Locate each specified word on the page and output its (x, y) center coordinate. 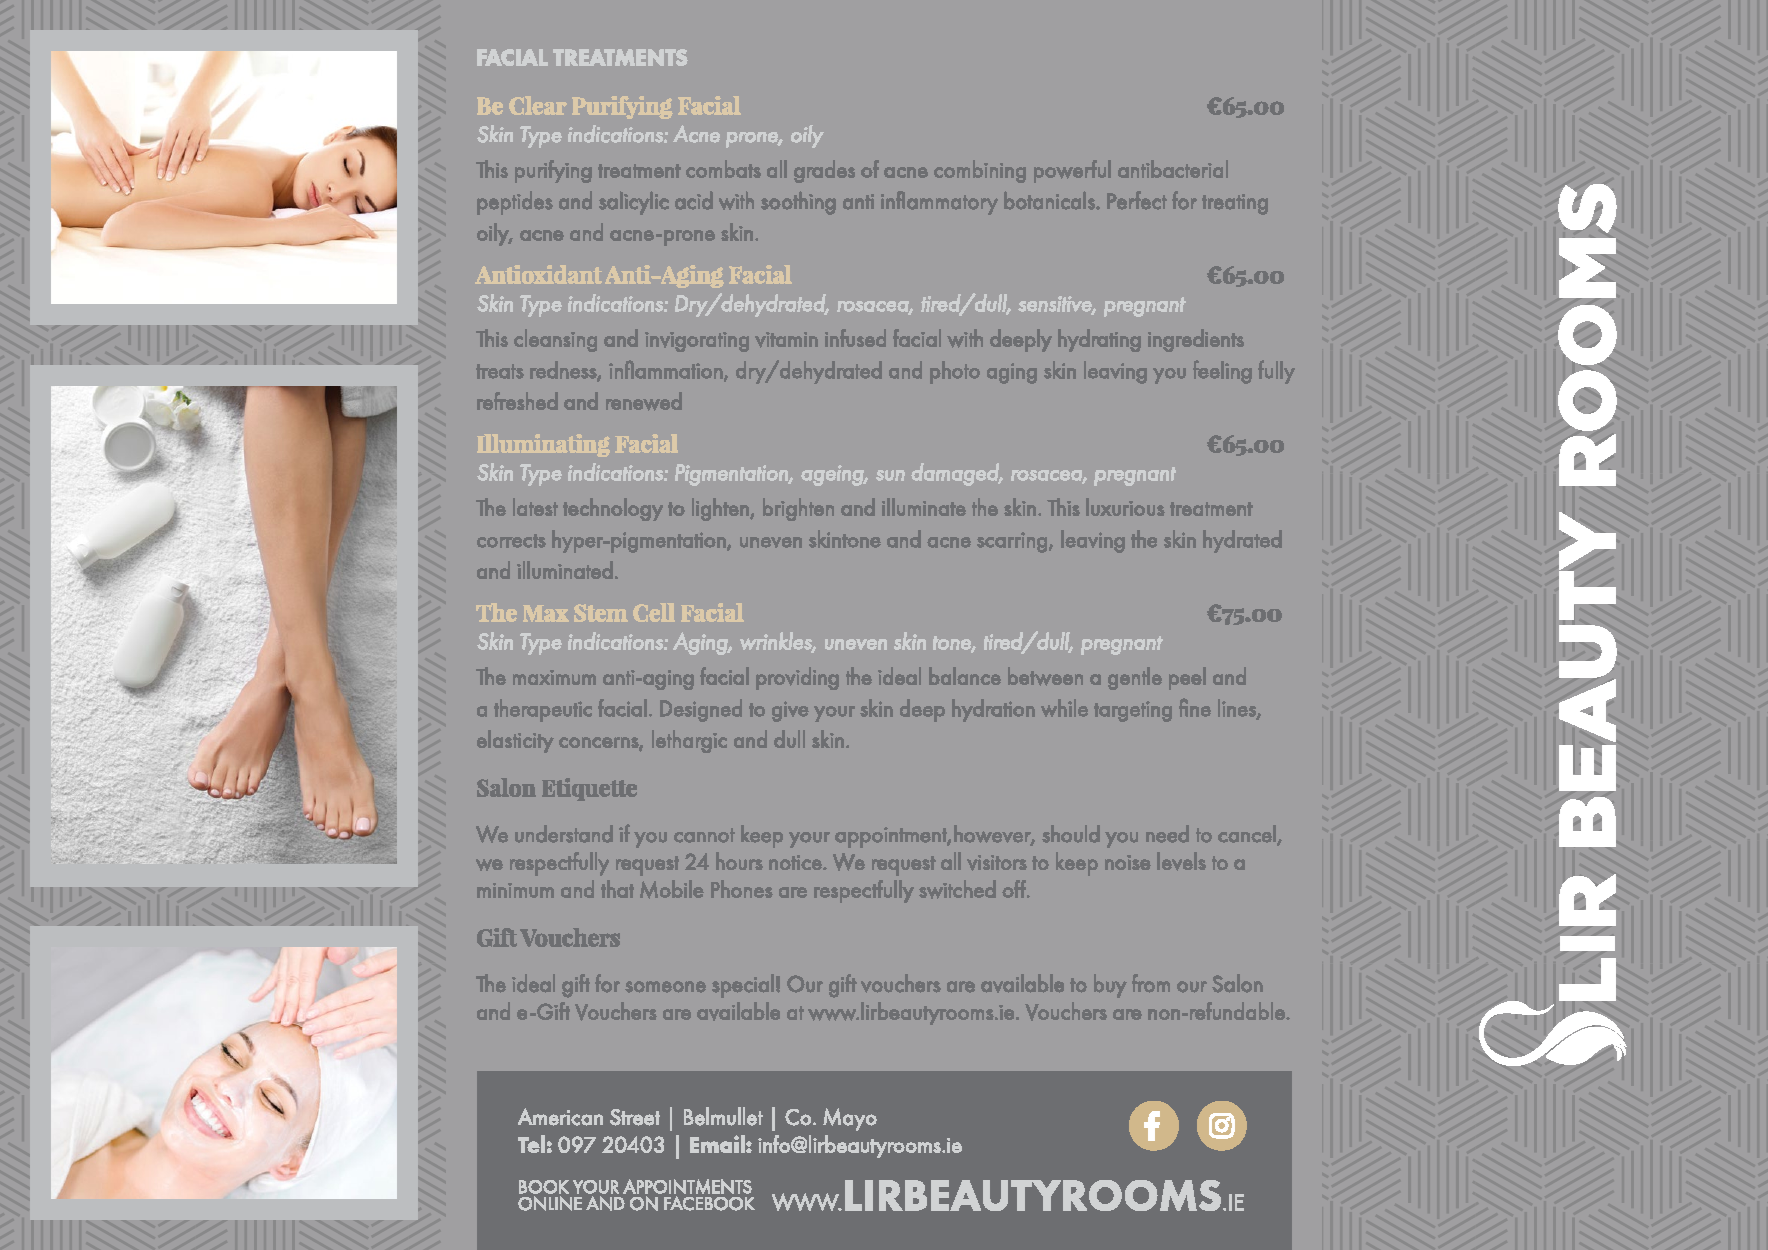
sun (890, 475)
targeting (1133, 711)
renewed (644, 401)
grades (824, 171)
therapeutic (543, 710)
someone (665, 987)
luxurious (1125, 507)
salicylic (634, 203)
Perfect (1137, 200)
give (790, 711)
